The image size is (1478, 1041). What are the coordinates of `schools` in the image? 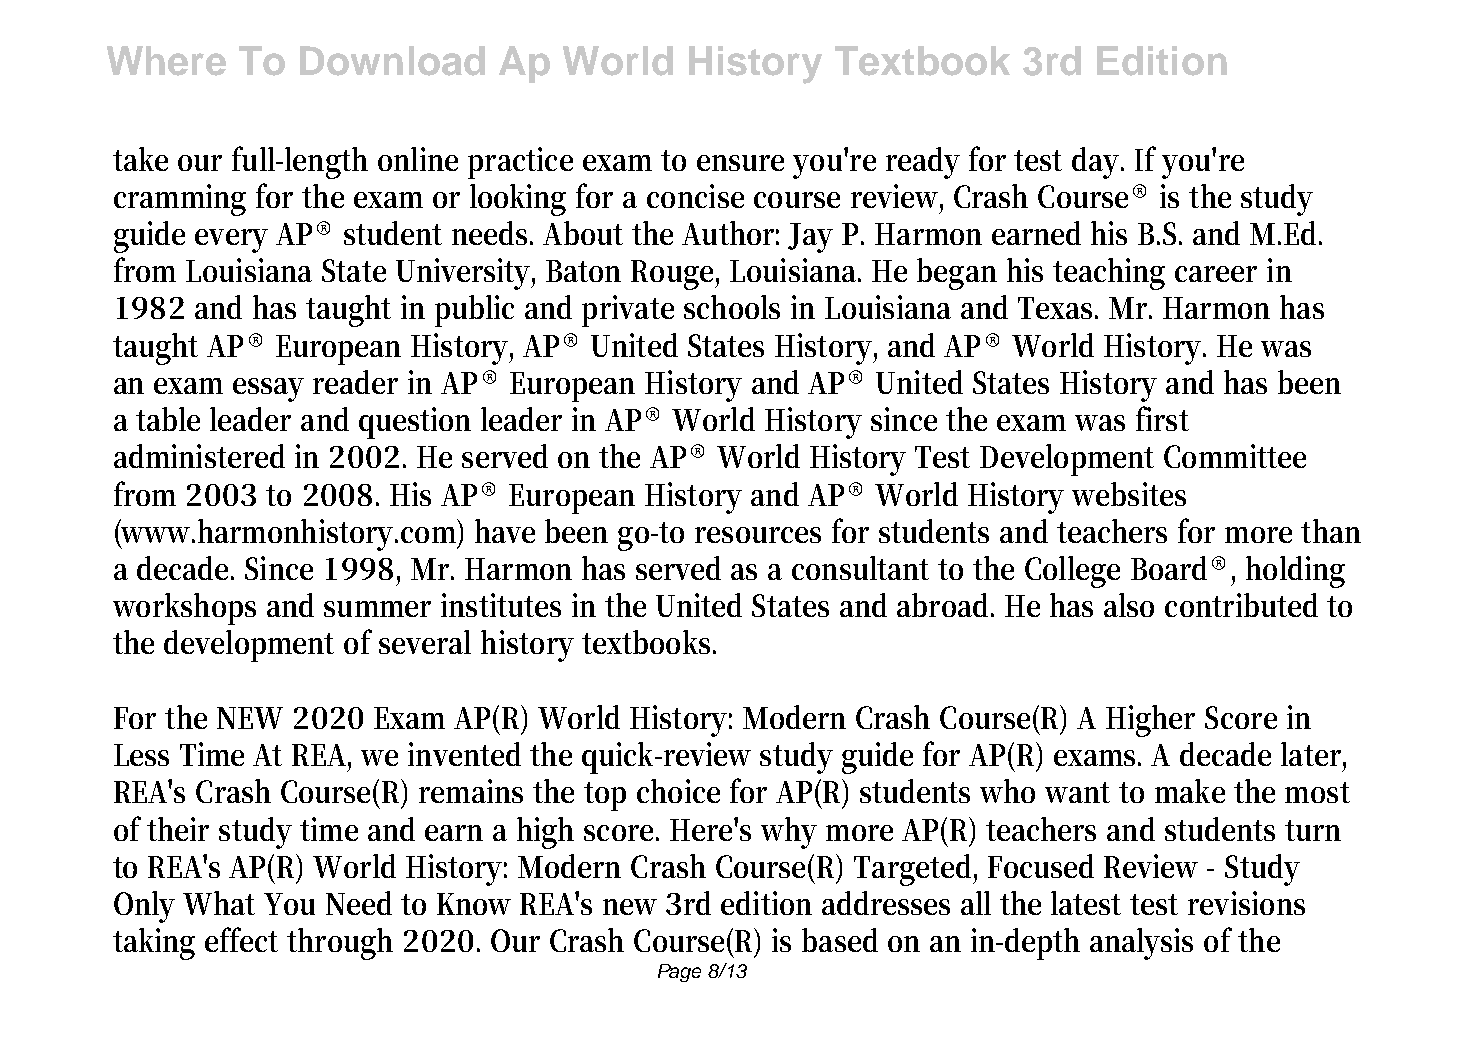 It's located at (732, 307).
